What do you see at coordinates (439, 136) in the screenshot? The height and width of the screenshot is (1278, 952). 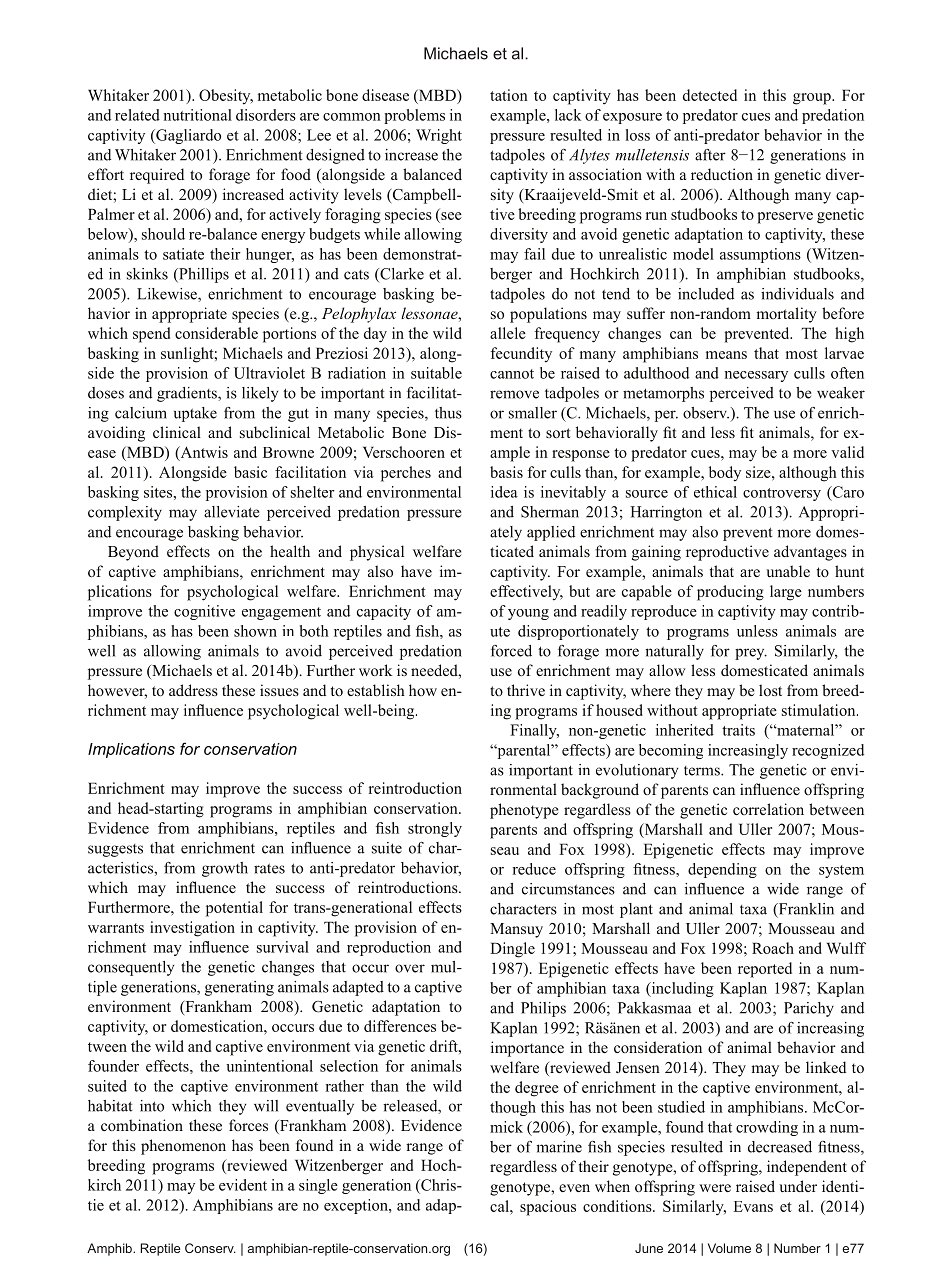 I see `Wright` at bounding box center [439, 136].
